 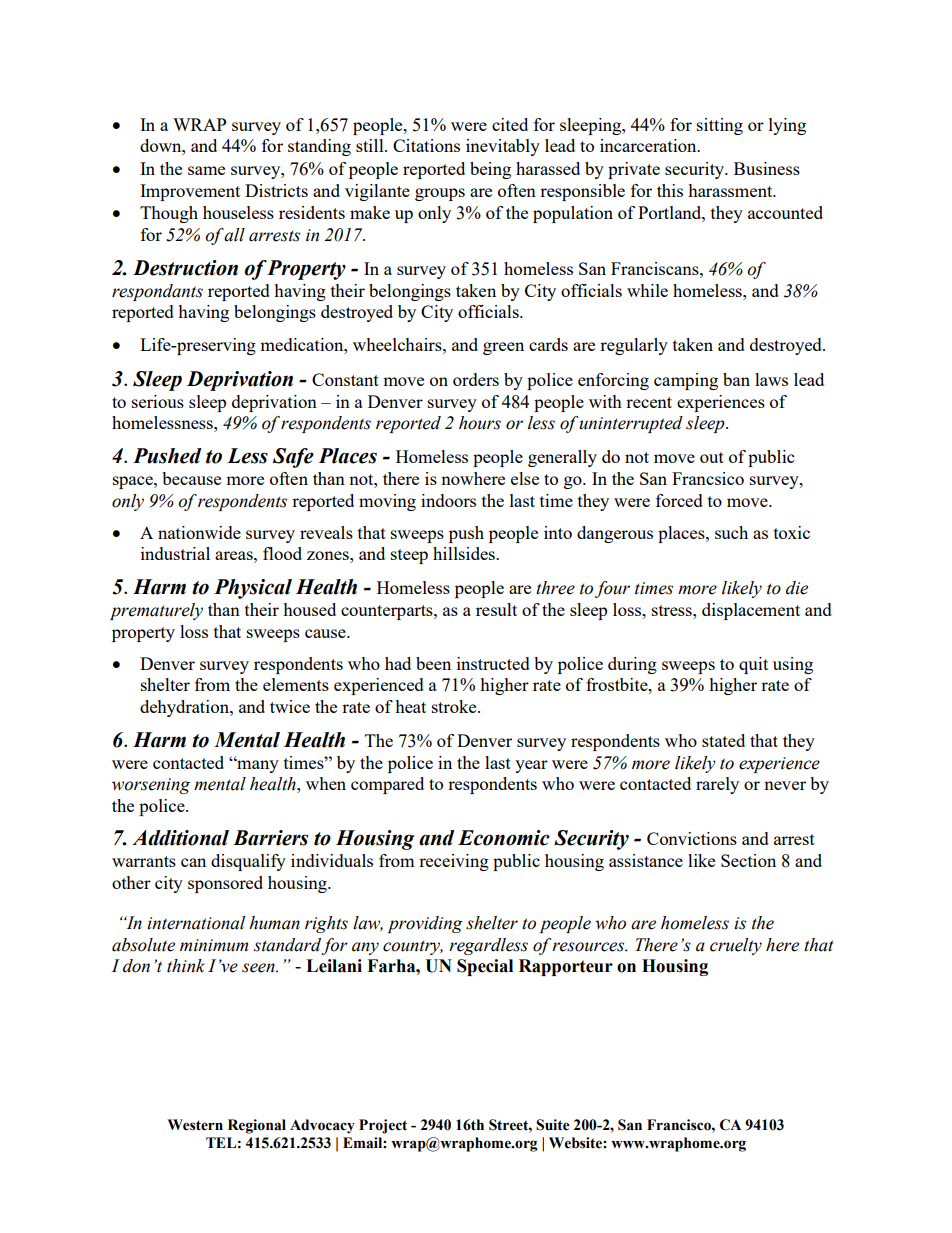 I want to click on same, so click(x=206, y=170).
